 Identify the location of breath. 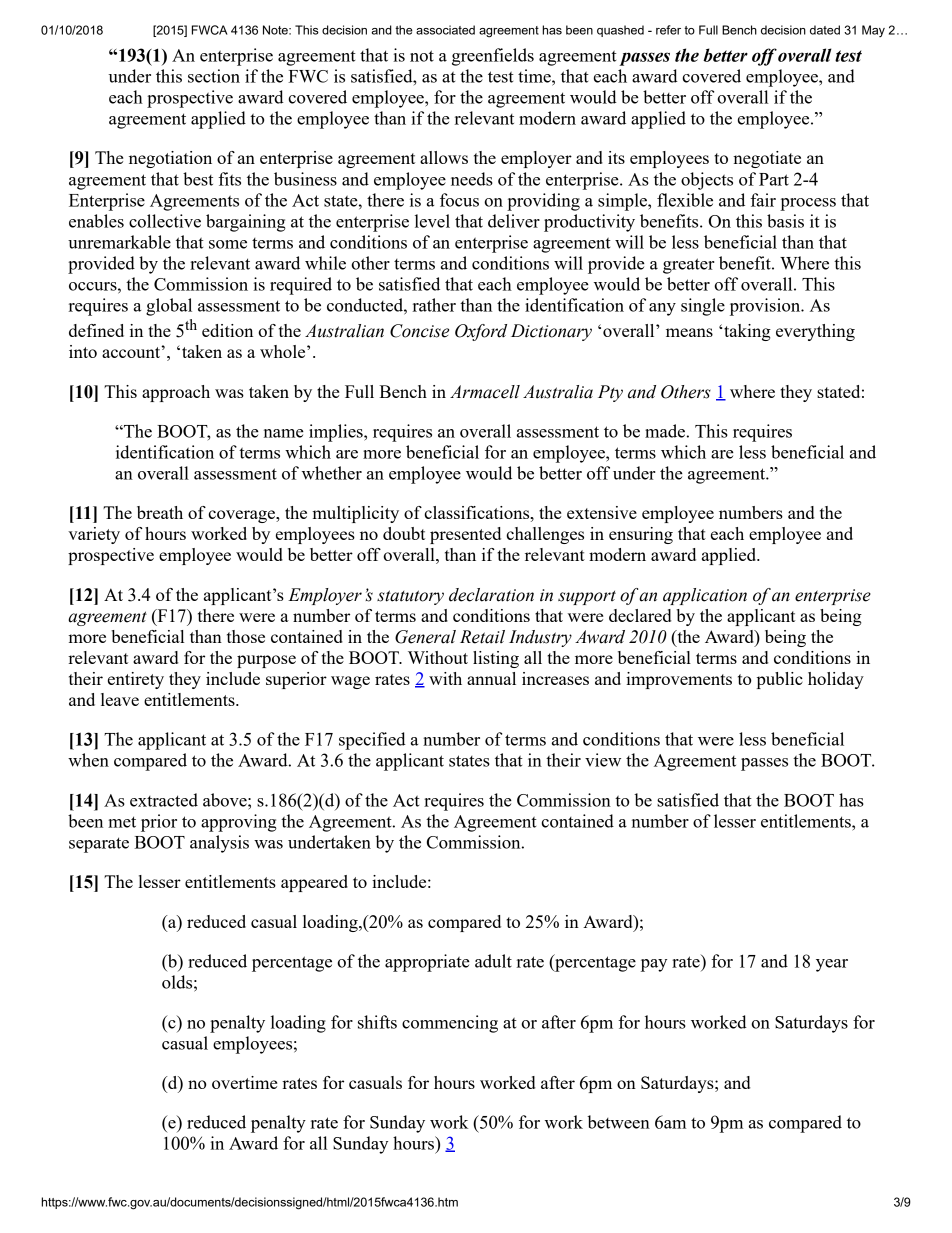
(160, 512).
